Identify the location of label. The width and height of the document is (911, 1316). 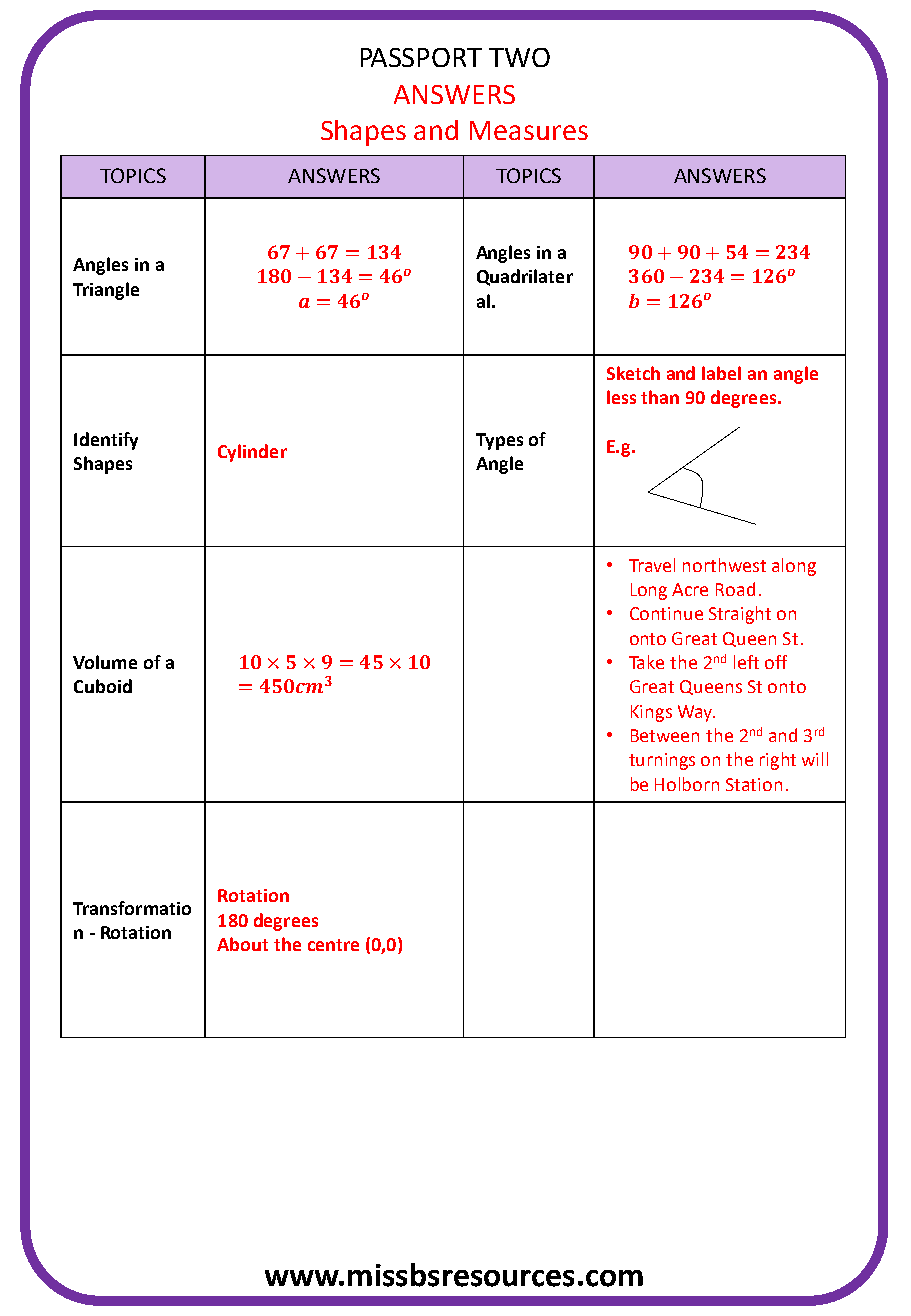
(721, 373).
